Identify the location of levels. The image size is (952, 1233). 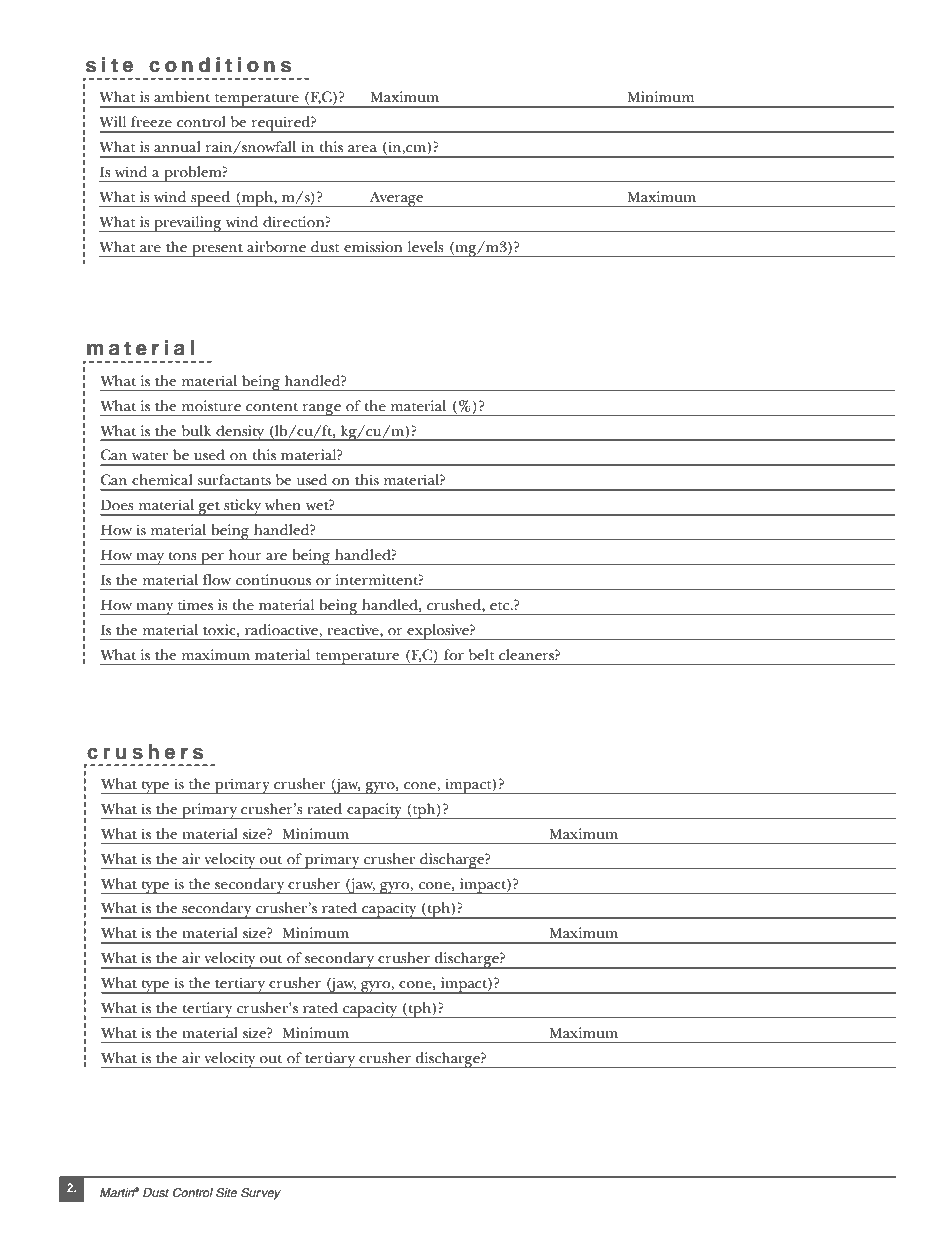
(426, 246).
